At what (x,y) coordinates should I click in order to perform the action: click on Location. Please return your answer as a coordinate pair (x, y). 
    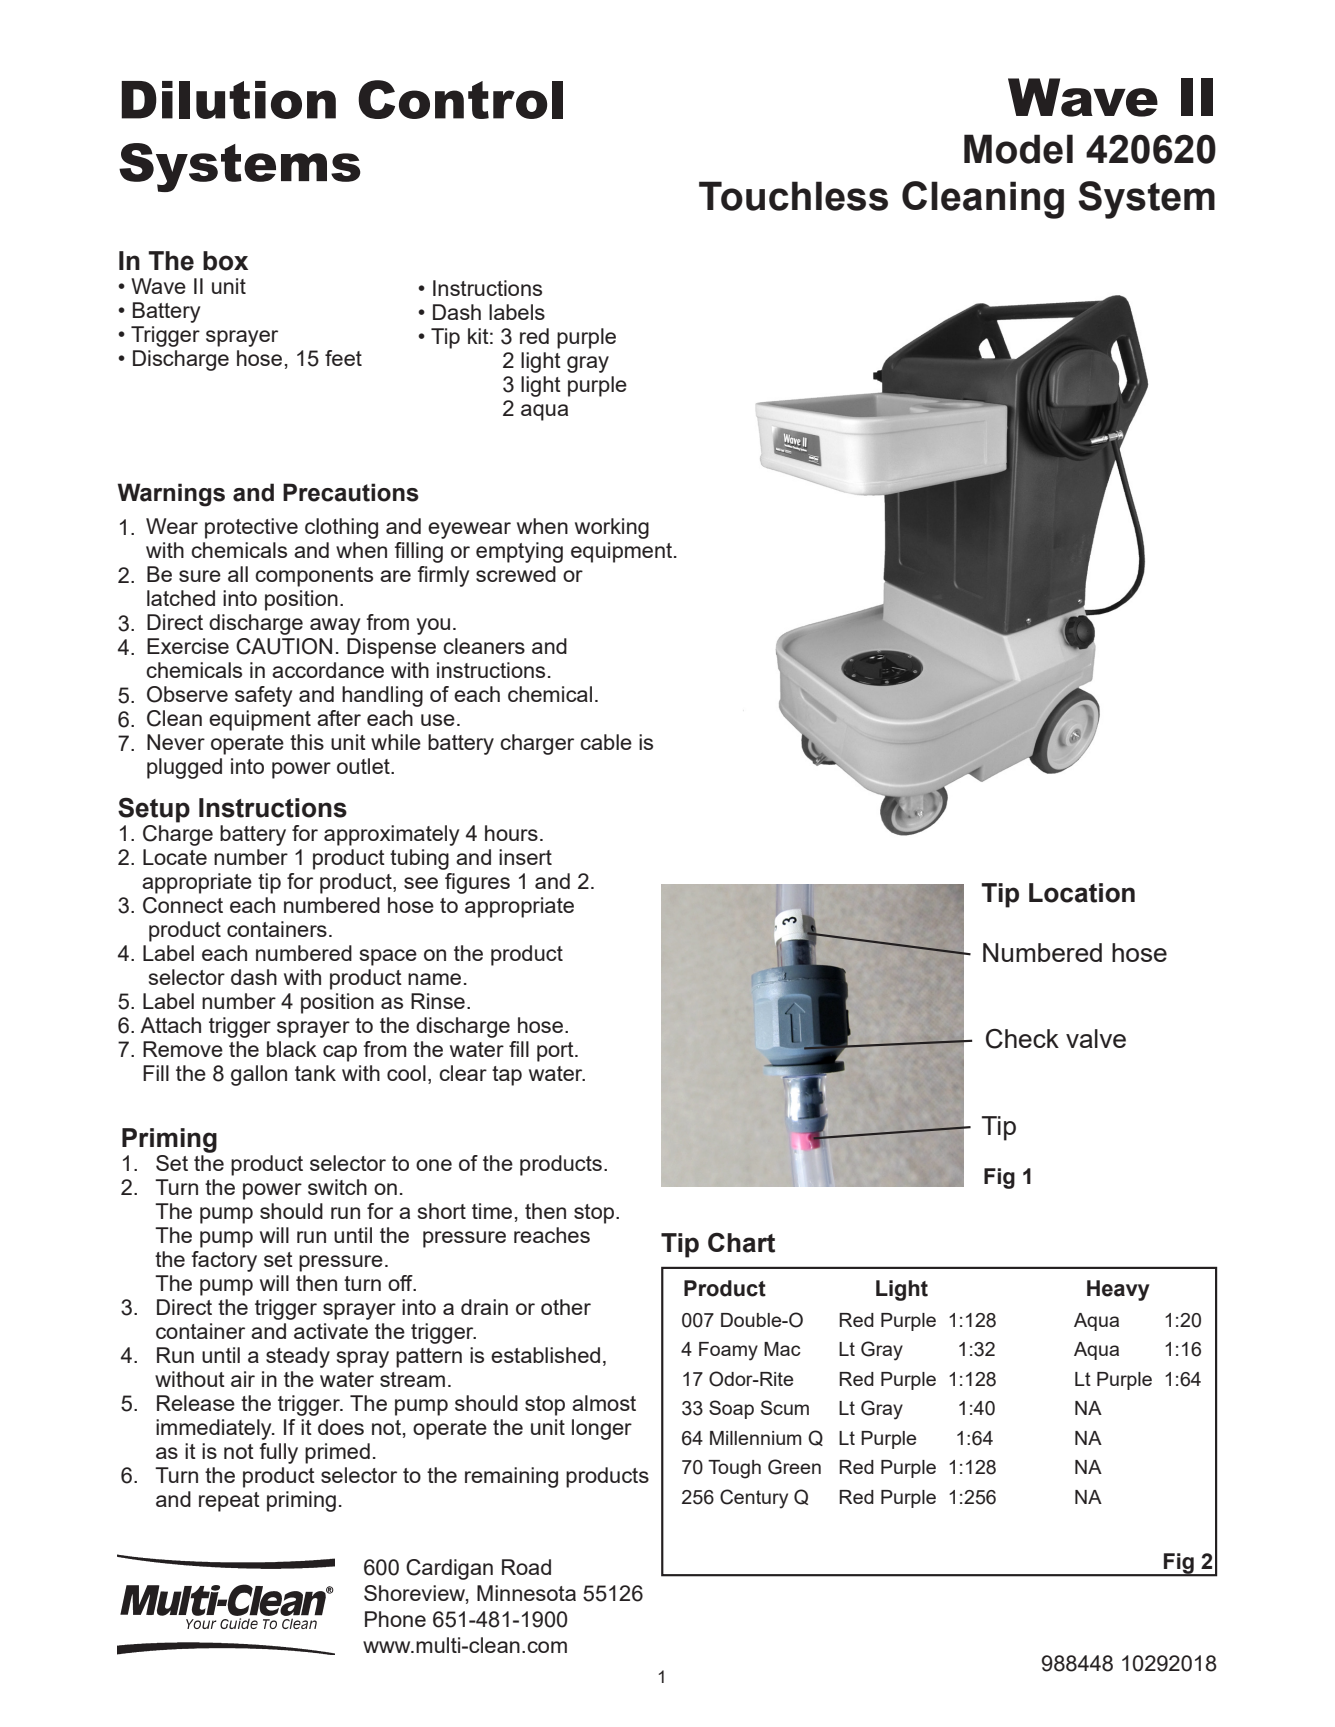
    Looking at the image, I should click on (1082, 893).
